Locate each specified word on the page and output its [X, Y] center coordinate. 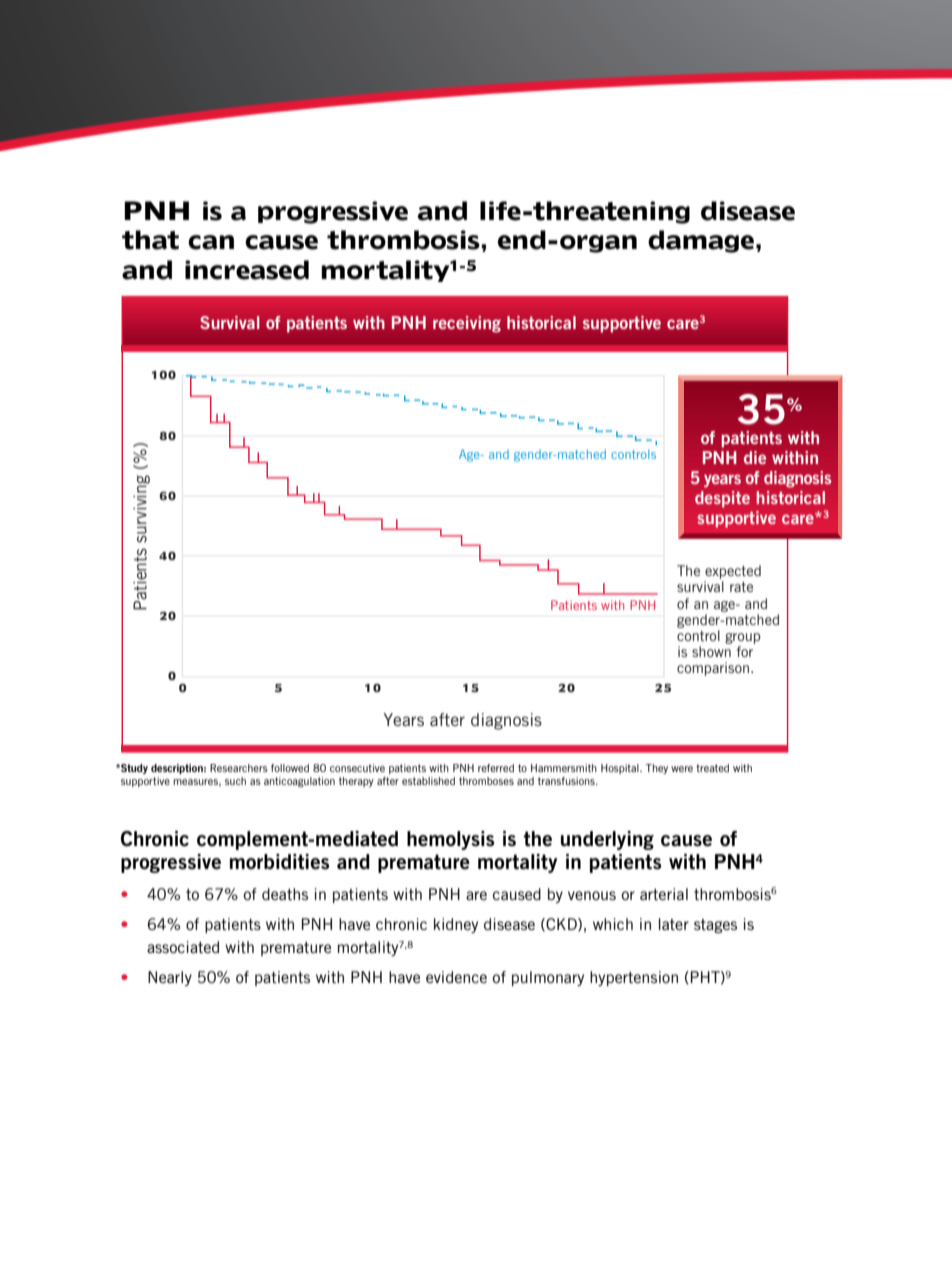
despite [722, 499]
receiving [467, 324]
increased [247, 270]
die [755, 457]
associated [183, 947]
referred [496, 768]
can [211, 242]
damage [701, 241]
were [682, 769]
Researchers [239, 768]
